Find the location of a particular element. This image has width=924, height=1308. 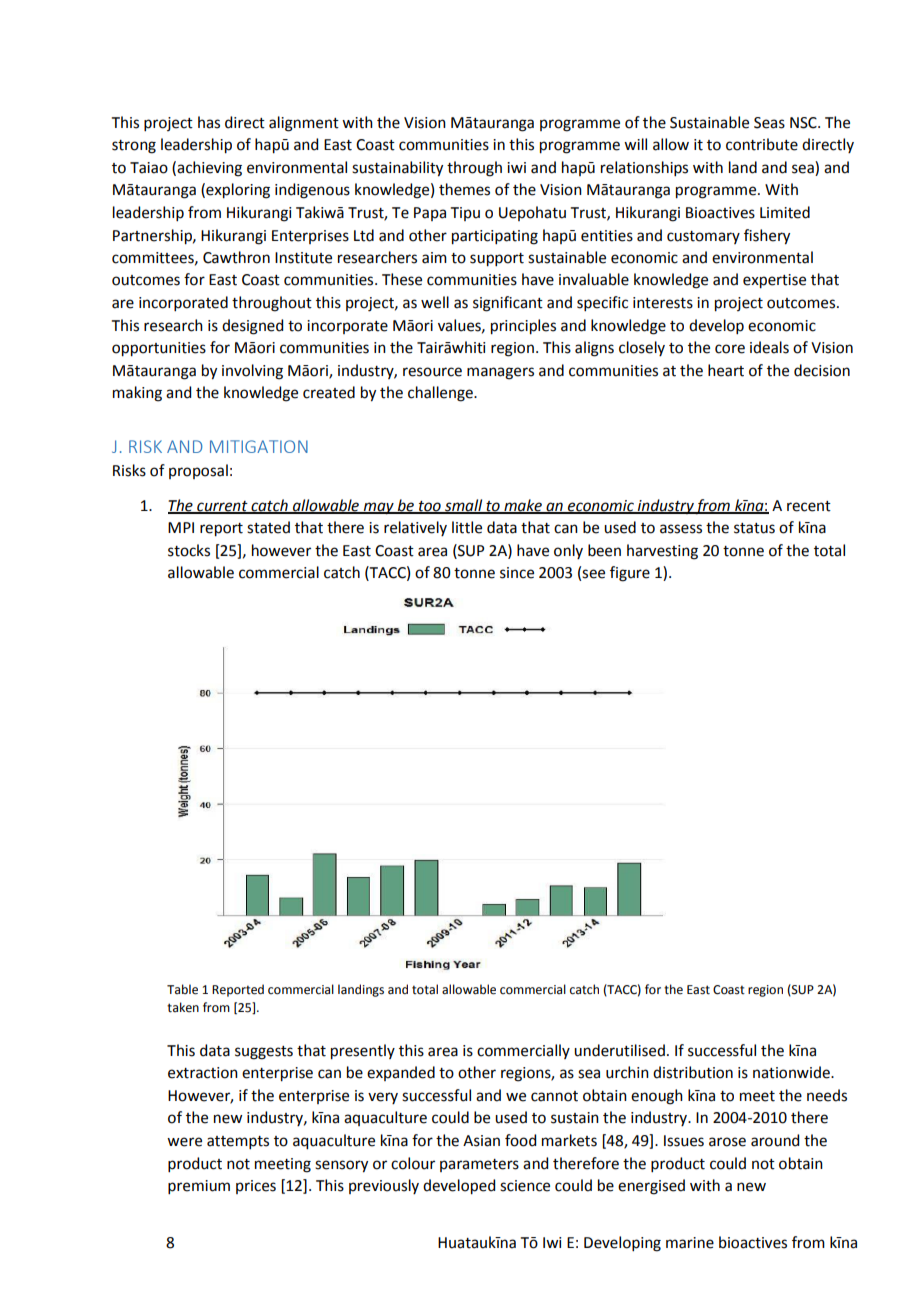

premium is located at coordinates (199, 1187).
